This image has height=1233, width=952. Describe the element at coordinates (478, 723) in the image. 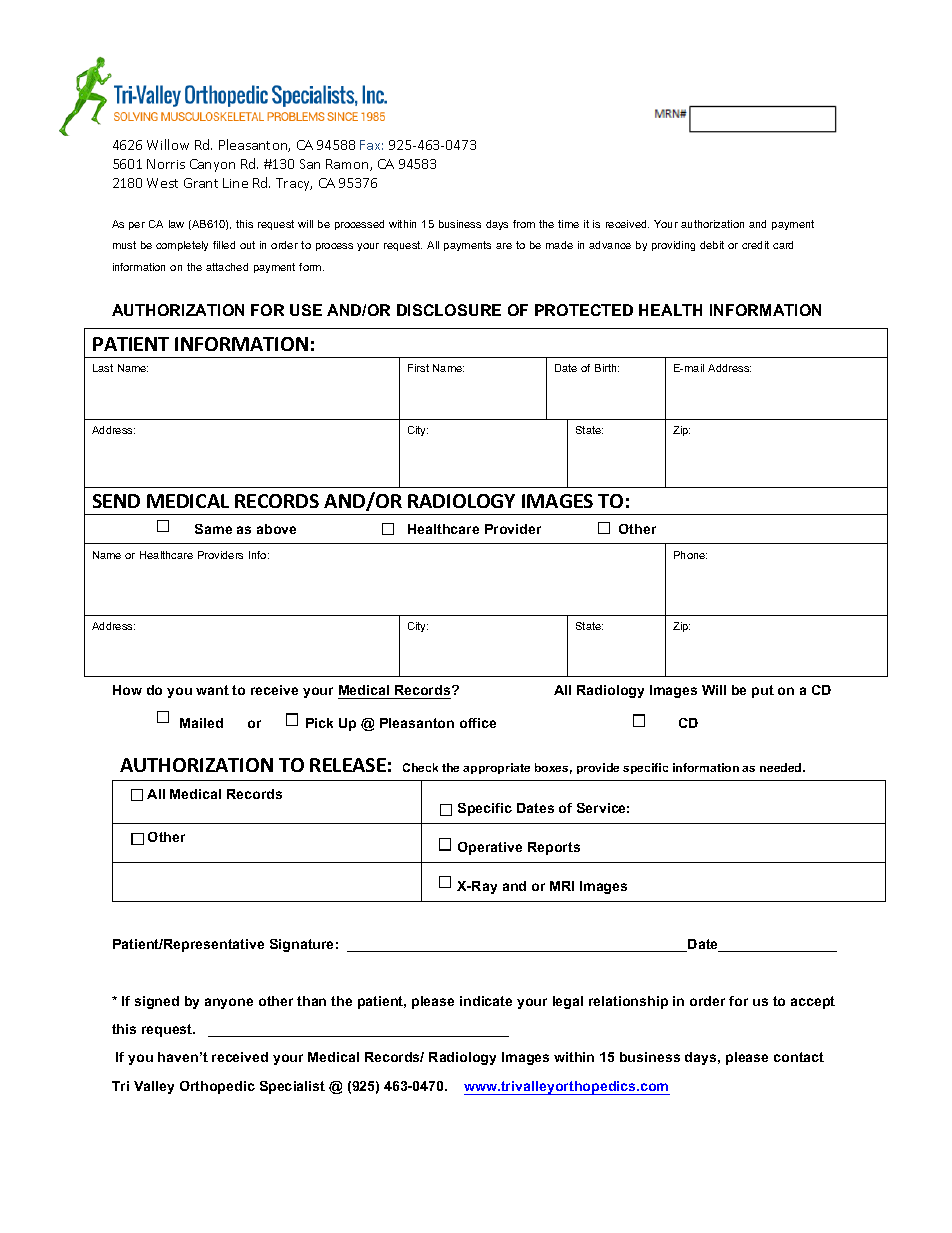

I see `office` at that location.
